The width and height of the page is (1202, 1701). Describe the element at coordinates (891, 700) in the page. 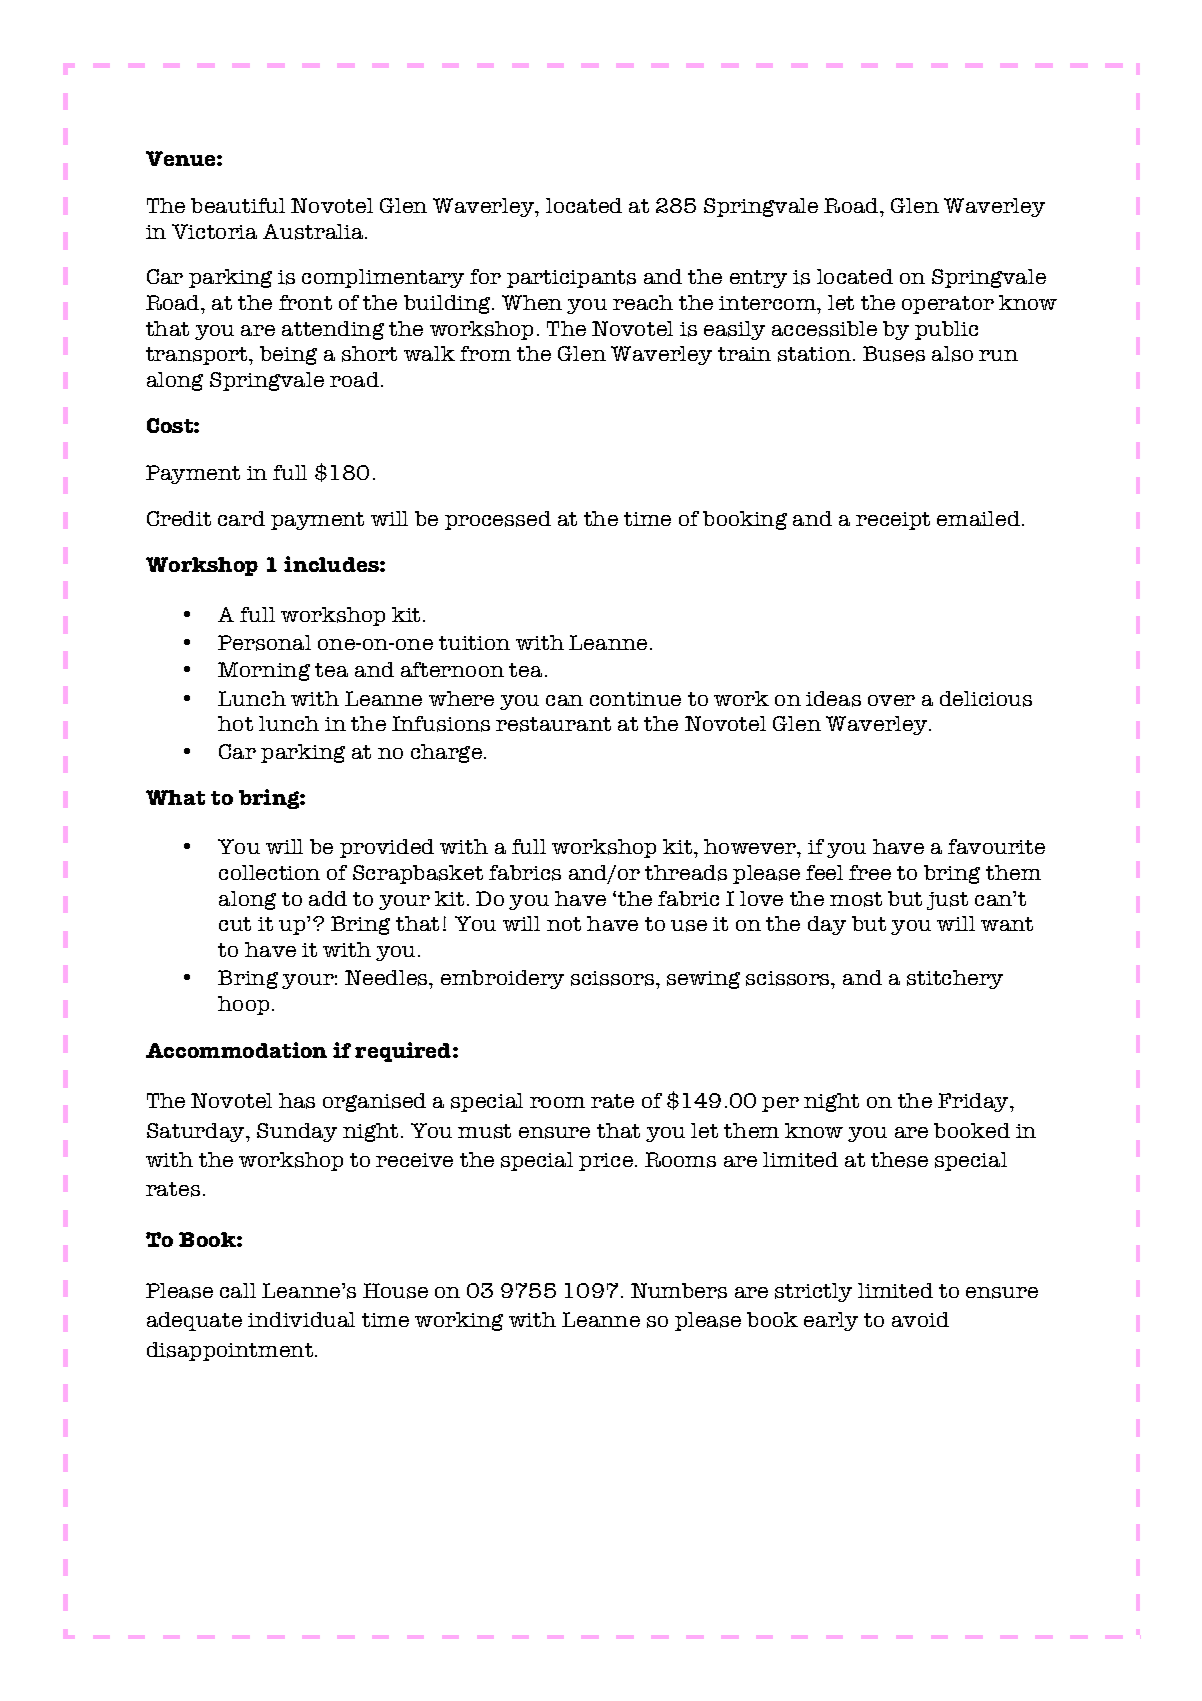

I see `over` at that location.
